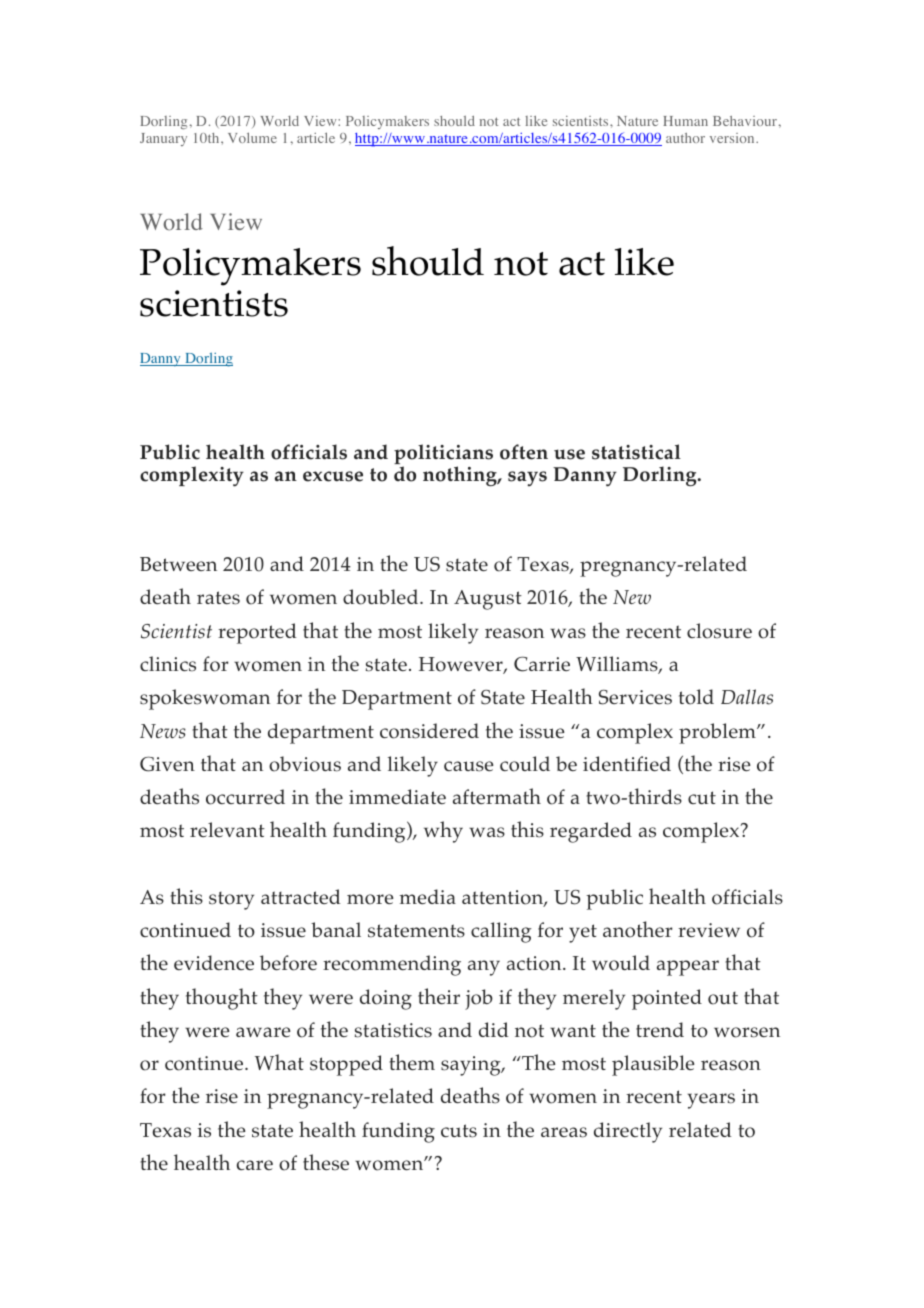 This document has height=1308, width=924. I want to click on excuse, so click(333, 476).
